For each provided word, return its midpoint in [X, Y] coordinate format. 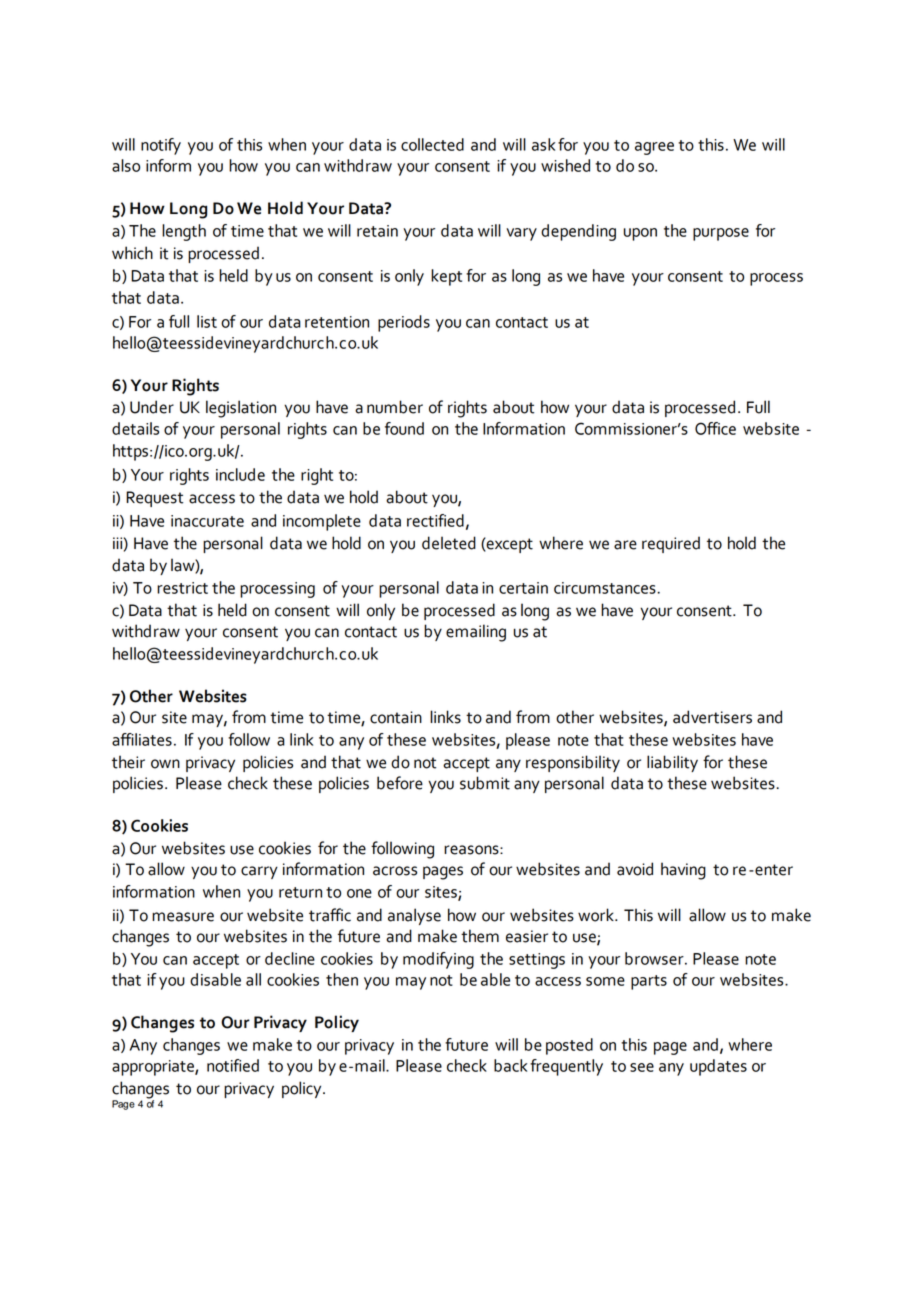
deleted [449, 543]
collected [432, 144]
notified [233, 1065]
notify [161, 146]
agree [654, 148]
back [510, 1065]
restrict [182, 588]
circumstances [606, 588]
